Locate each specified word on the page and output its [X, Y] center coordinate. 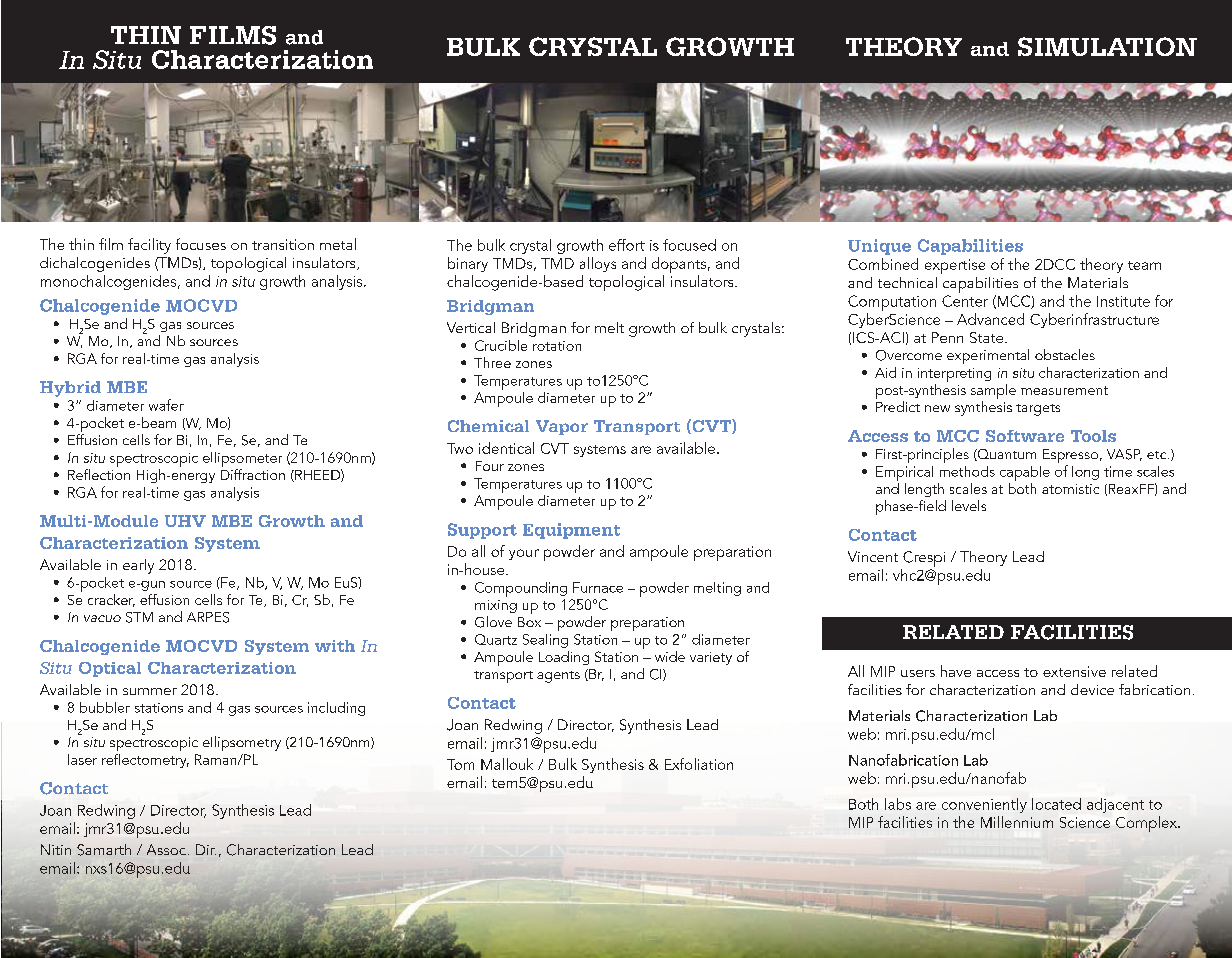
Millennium [1017, 822]
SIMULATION [1107, 46]
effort [627, 245]
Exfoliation [699, 764]
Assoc [166, 849]
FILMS [233, 35]
